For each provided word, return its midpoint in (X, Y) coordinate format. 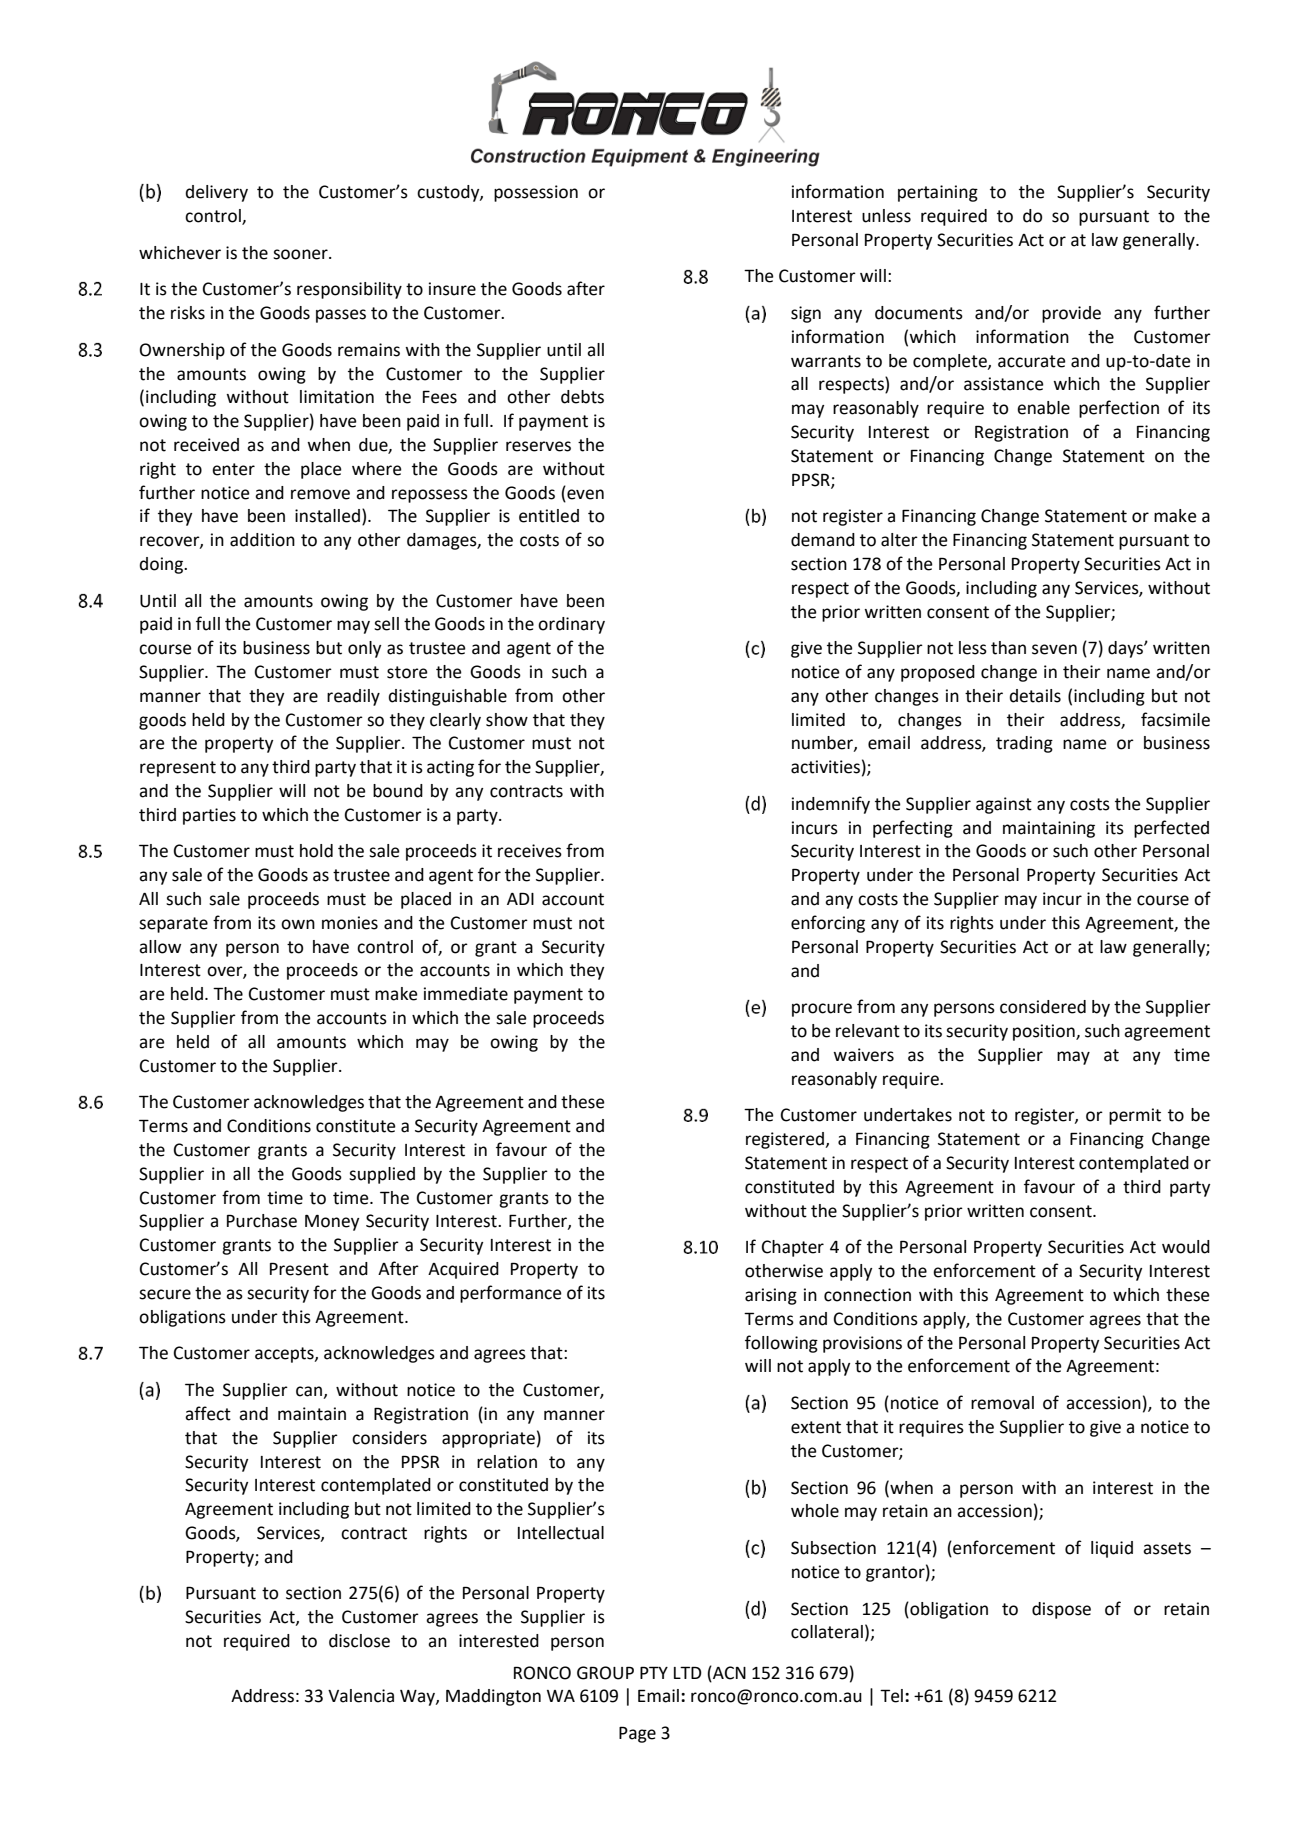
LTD (688, 1672)
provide (1071, 314)
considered (1043, 1007)
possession (536, 193)
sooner (301, 254)
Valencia (361, 1696)
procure (822, 1010)
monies (350, 923)
